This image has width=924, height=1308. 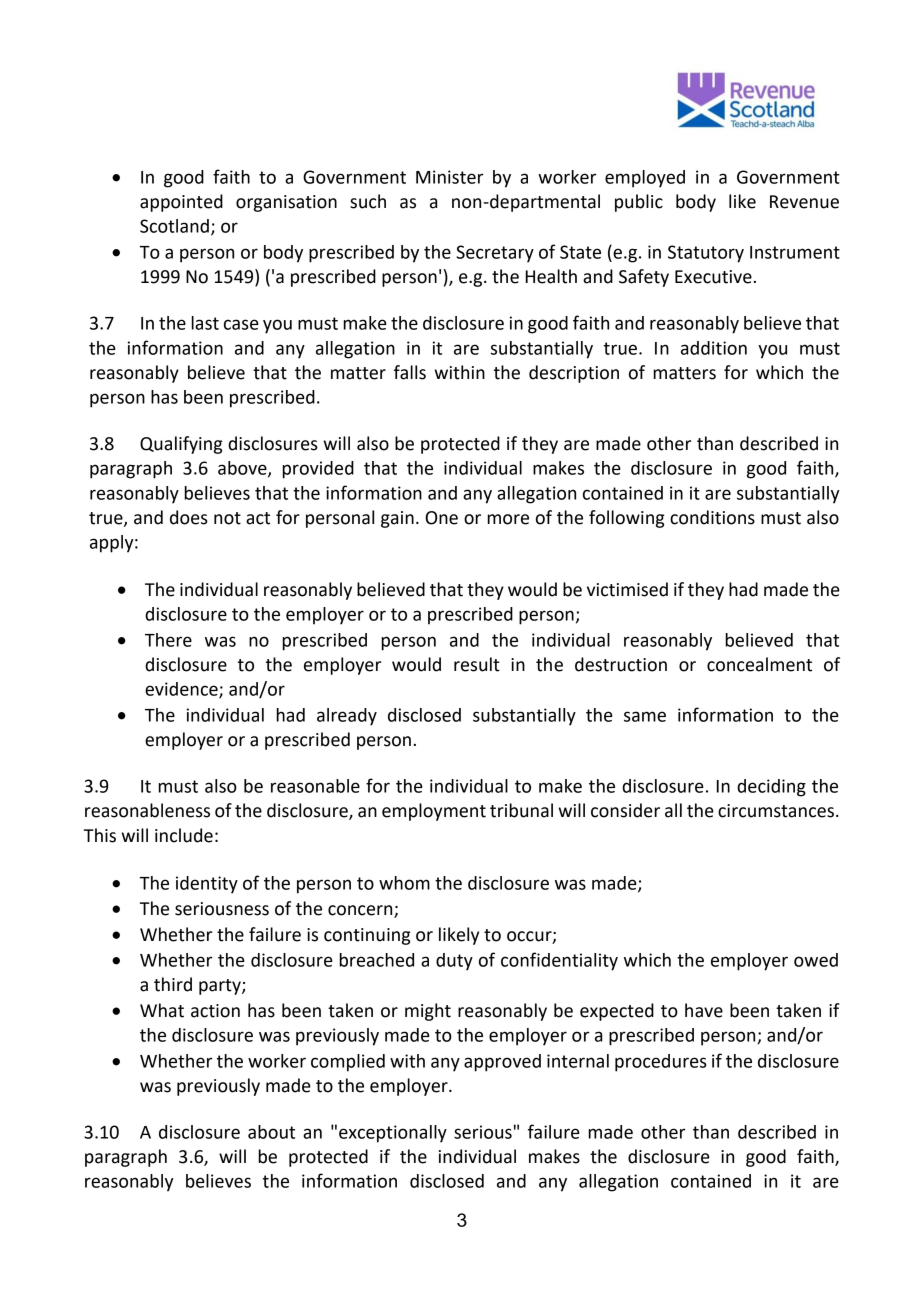 I want to click on appointed, so click(x=181, y=203).
